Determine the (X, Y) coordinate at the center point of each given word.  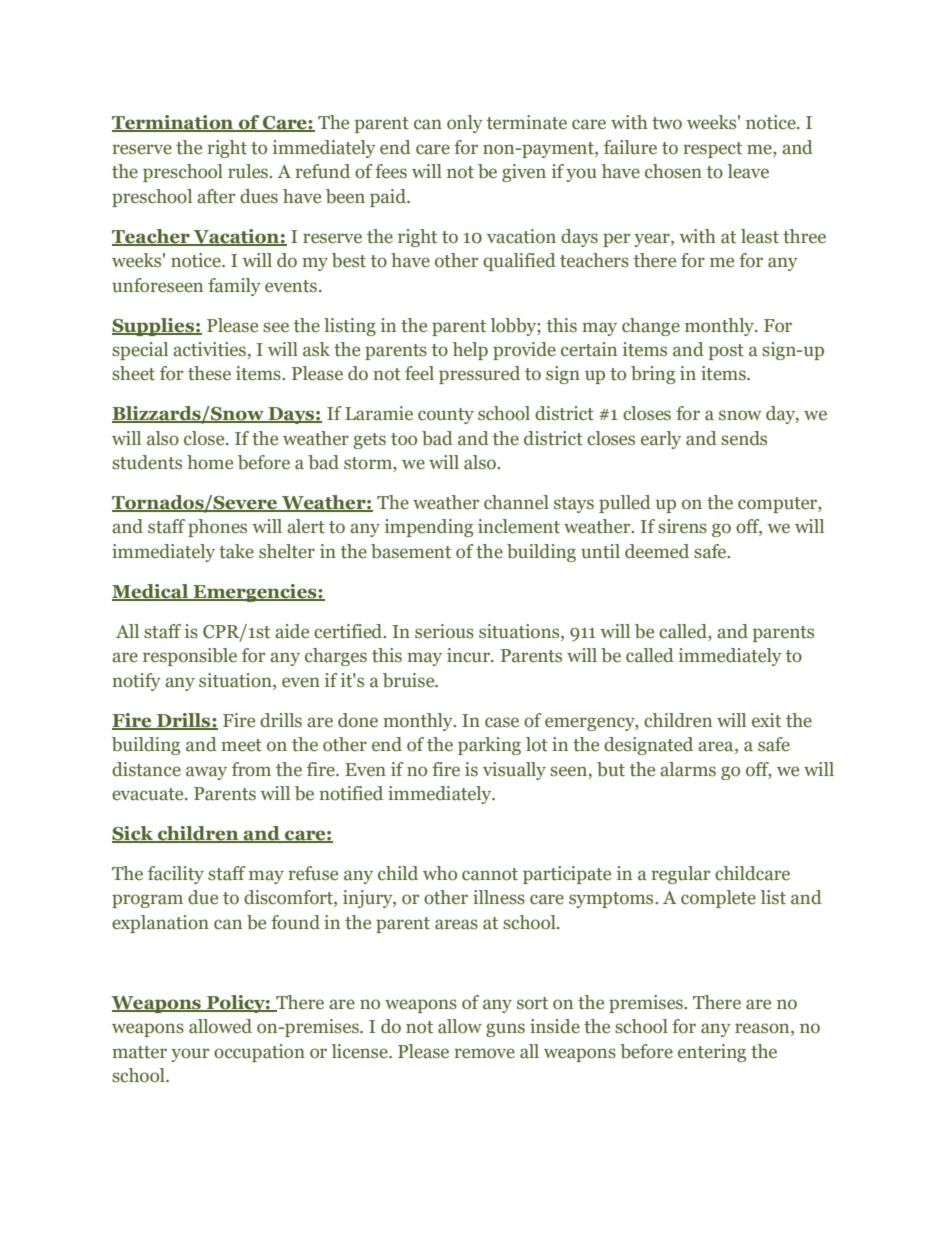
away (206, 773)
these (209, 373)
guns (505, 1030)
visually (514, 771)
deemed (657, 551)
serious (444, 631)
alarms (688, 769)
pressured (479, 375)
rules (249, 171)
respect (712, 150)
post (726, 352)
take (236, 551)
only (465, 124)
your (190, 1055)
